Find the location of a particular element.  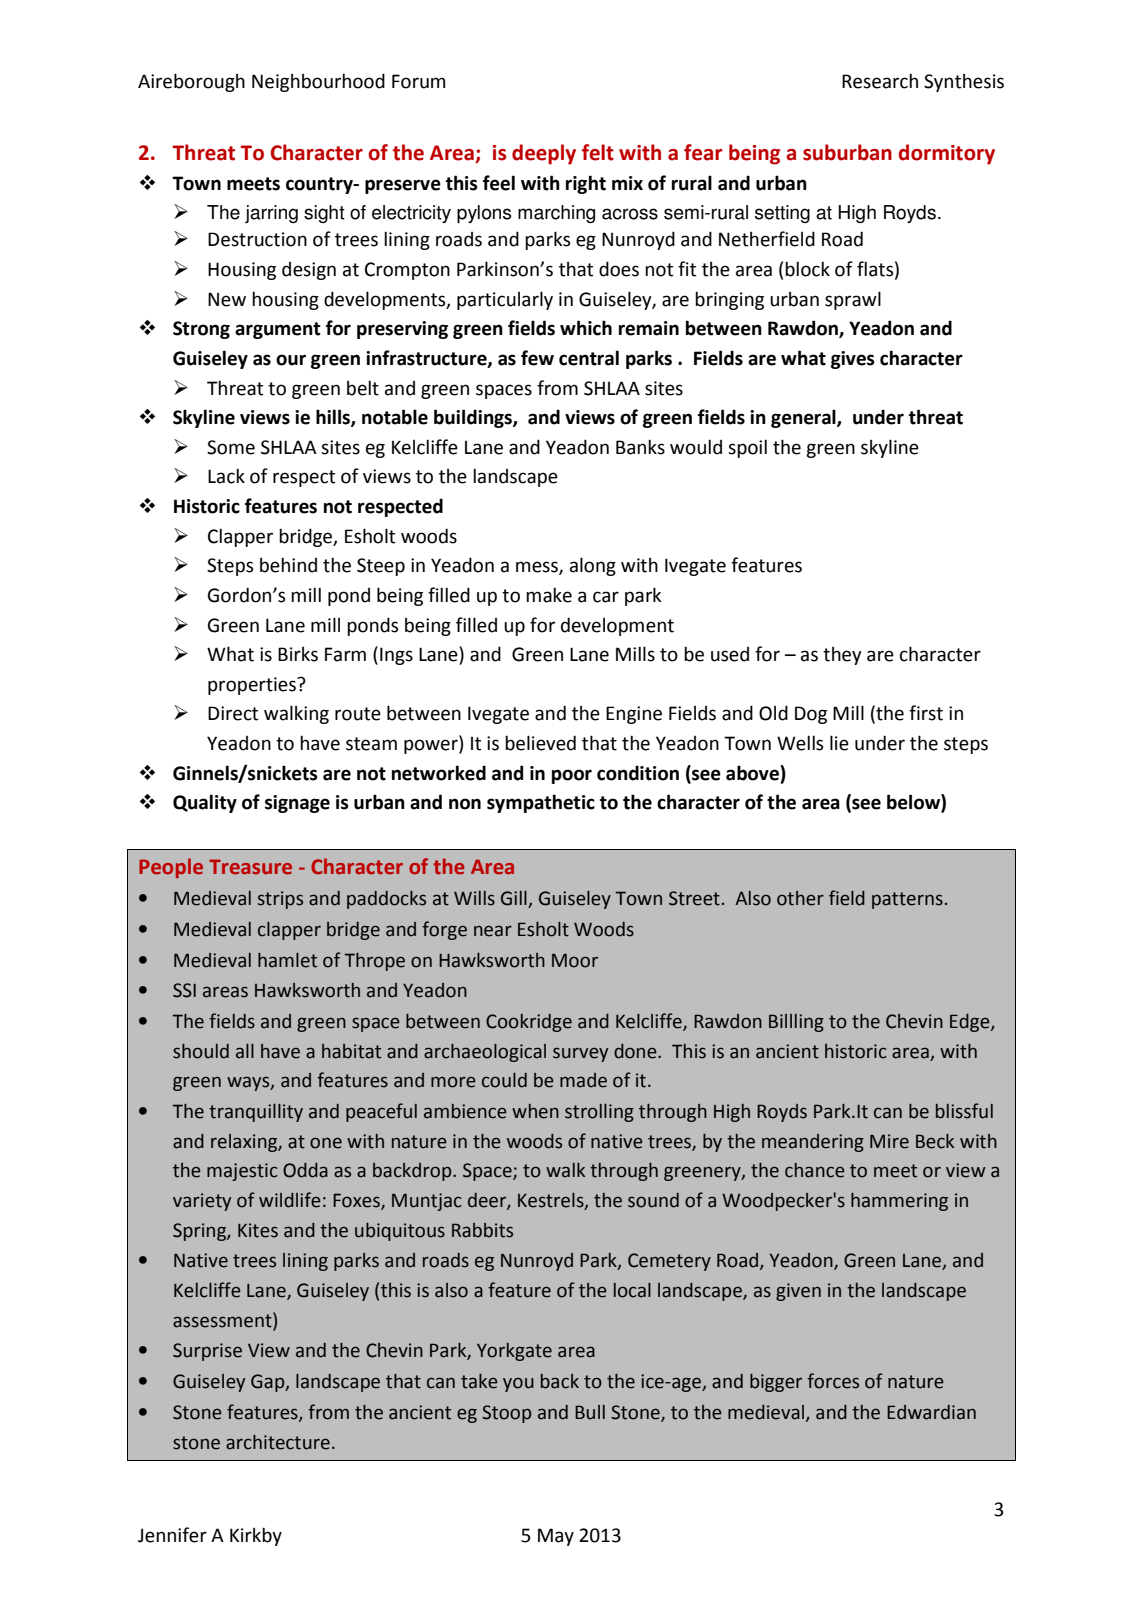

Wells is located at coordinates (800, 743).
